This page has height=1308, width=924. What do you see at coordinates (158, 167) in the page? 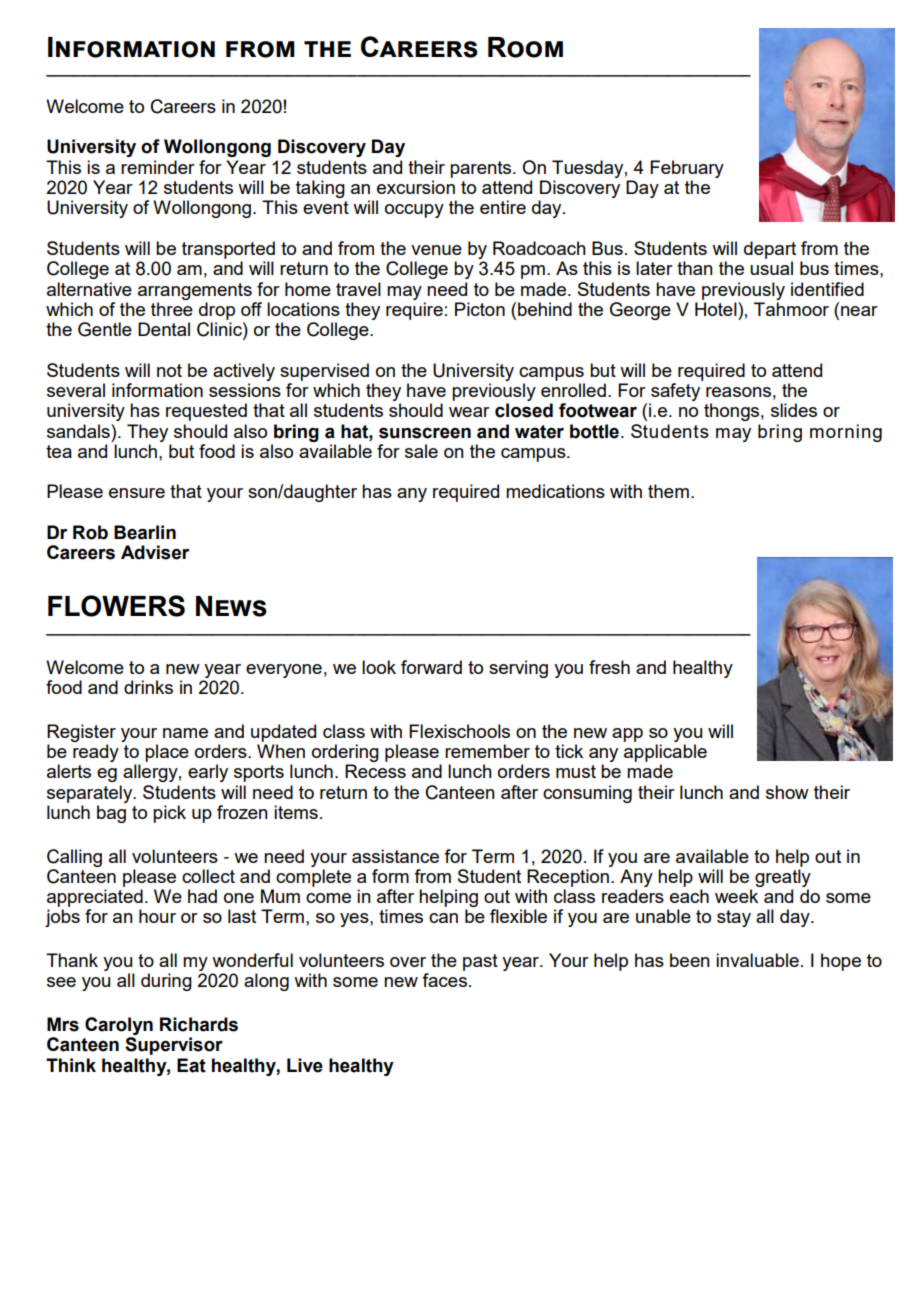
I see `reminder` at bounding box center [158, 167].
